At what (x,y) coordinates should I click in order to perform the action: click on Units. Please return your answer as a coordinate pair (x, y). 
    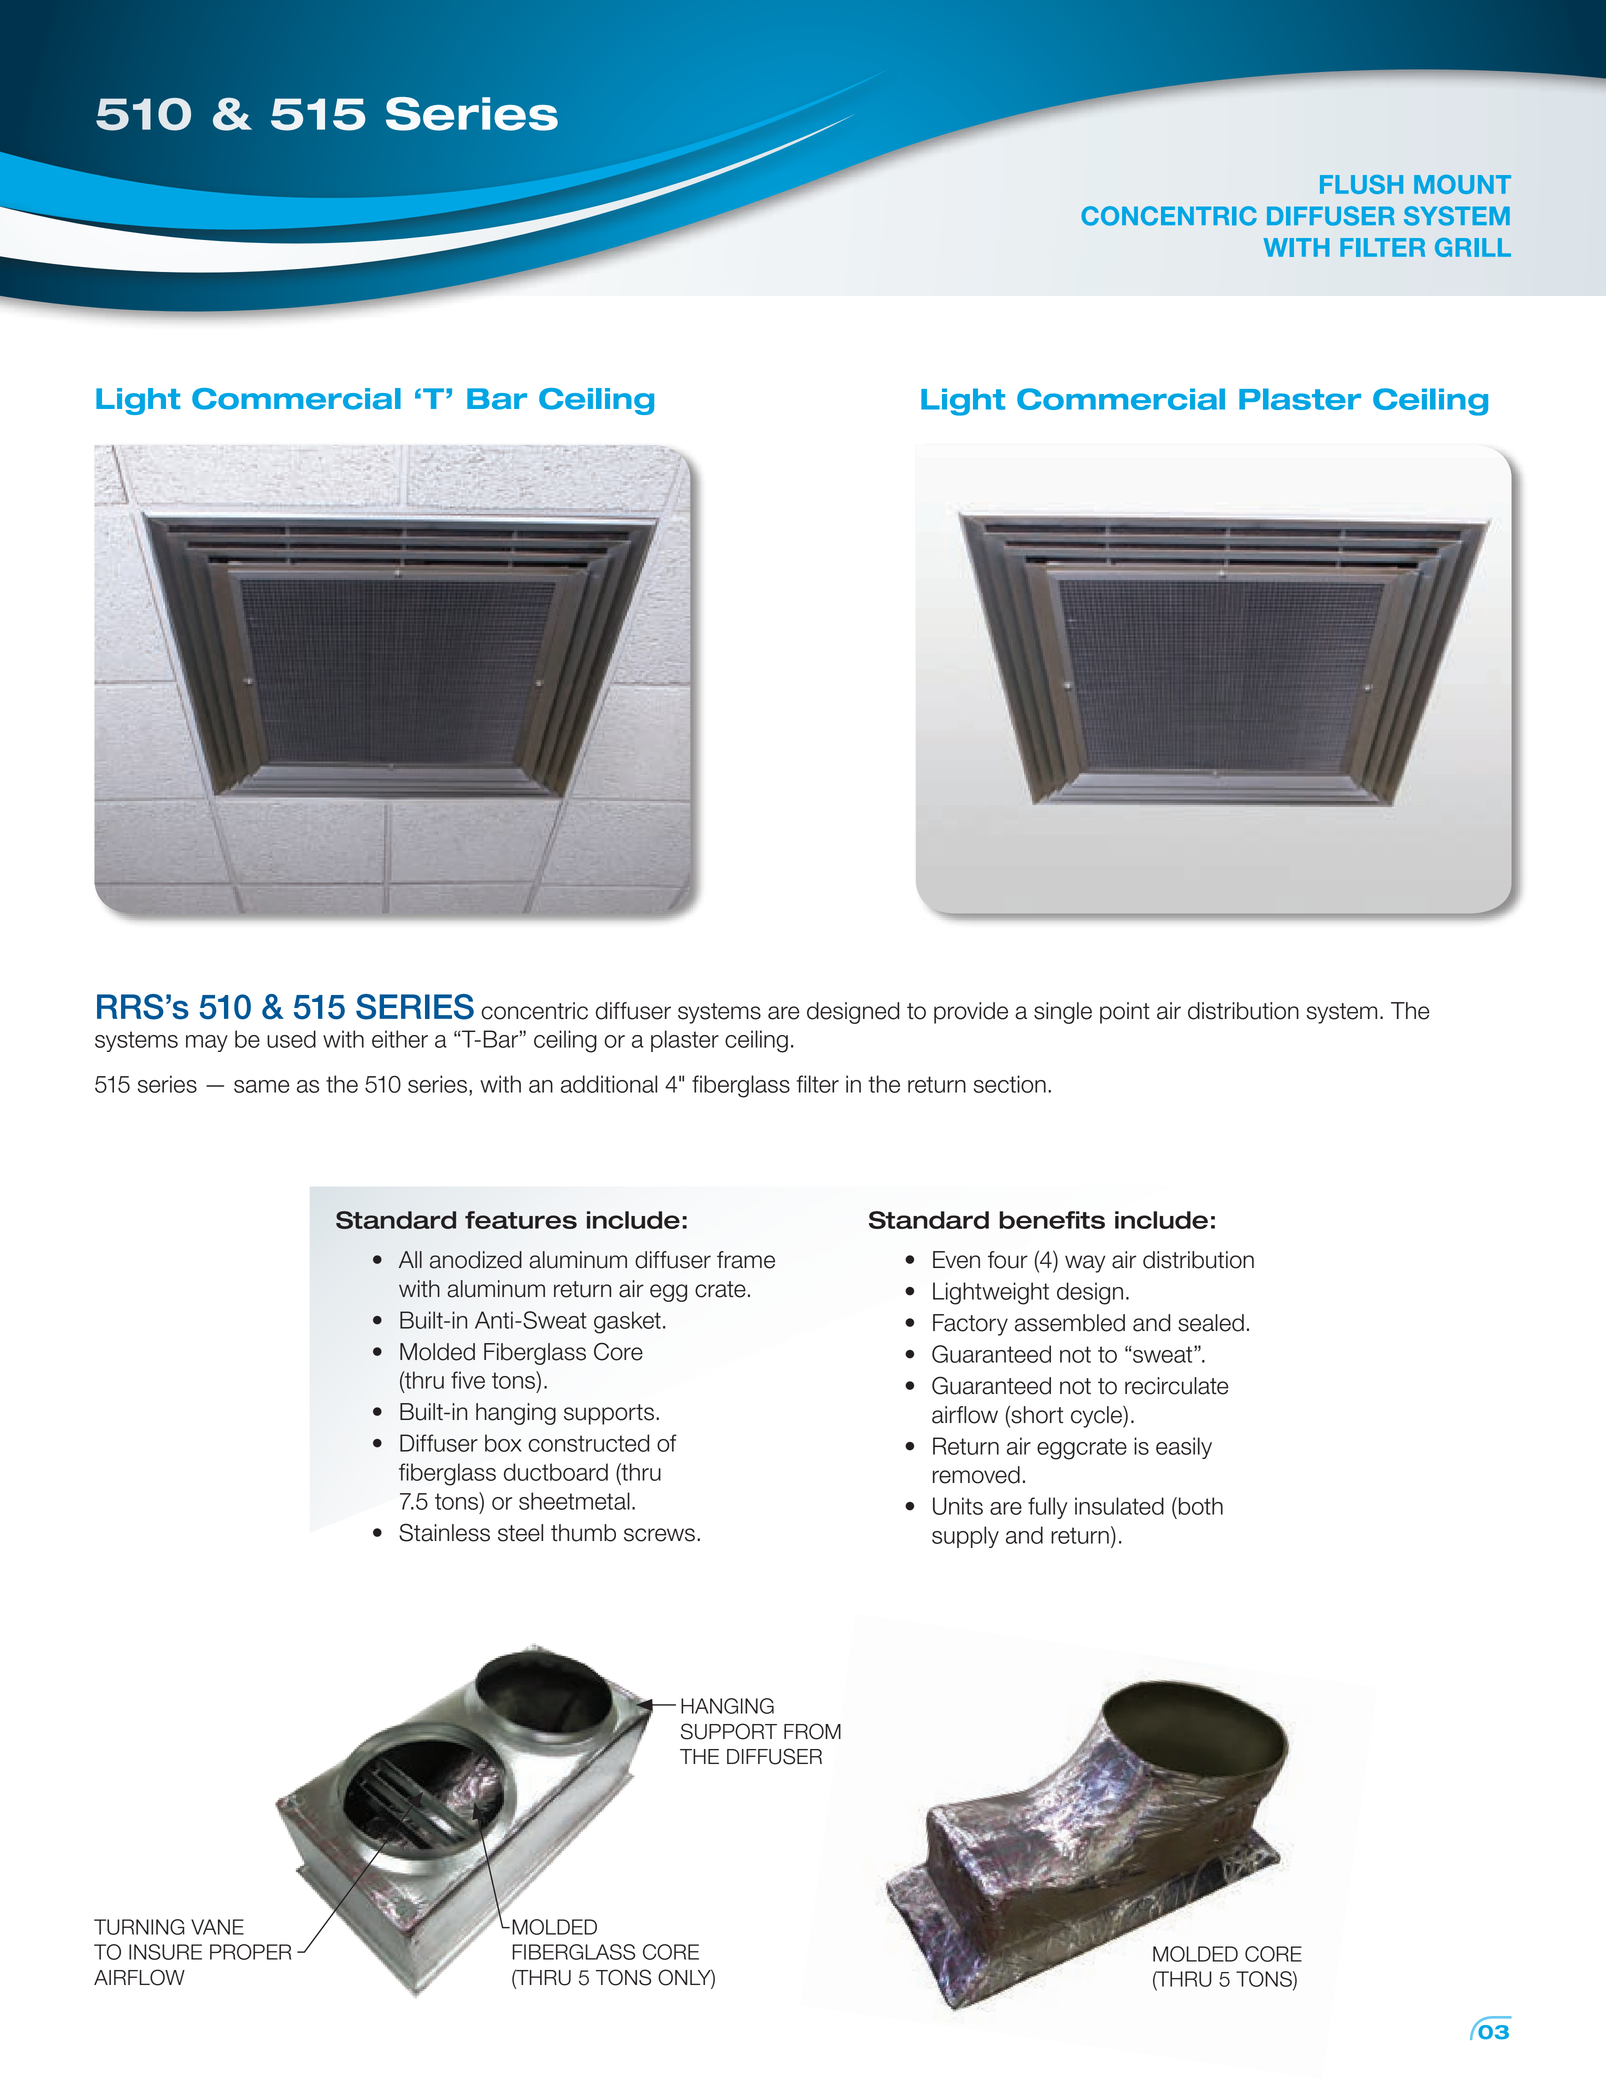
    Looking at the image, I should click on (958, 1506).
